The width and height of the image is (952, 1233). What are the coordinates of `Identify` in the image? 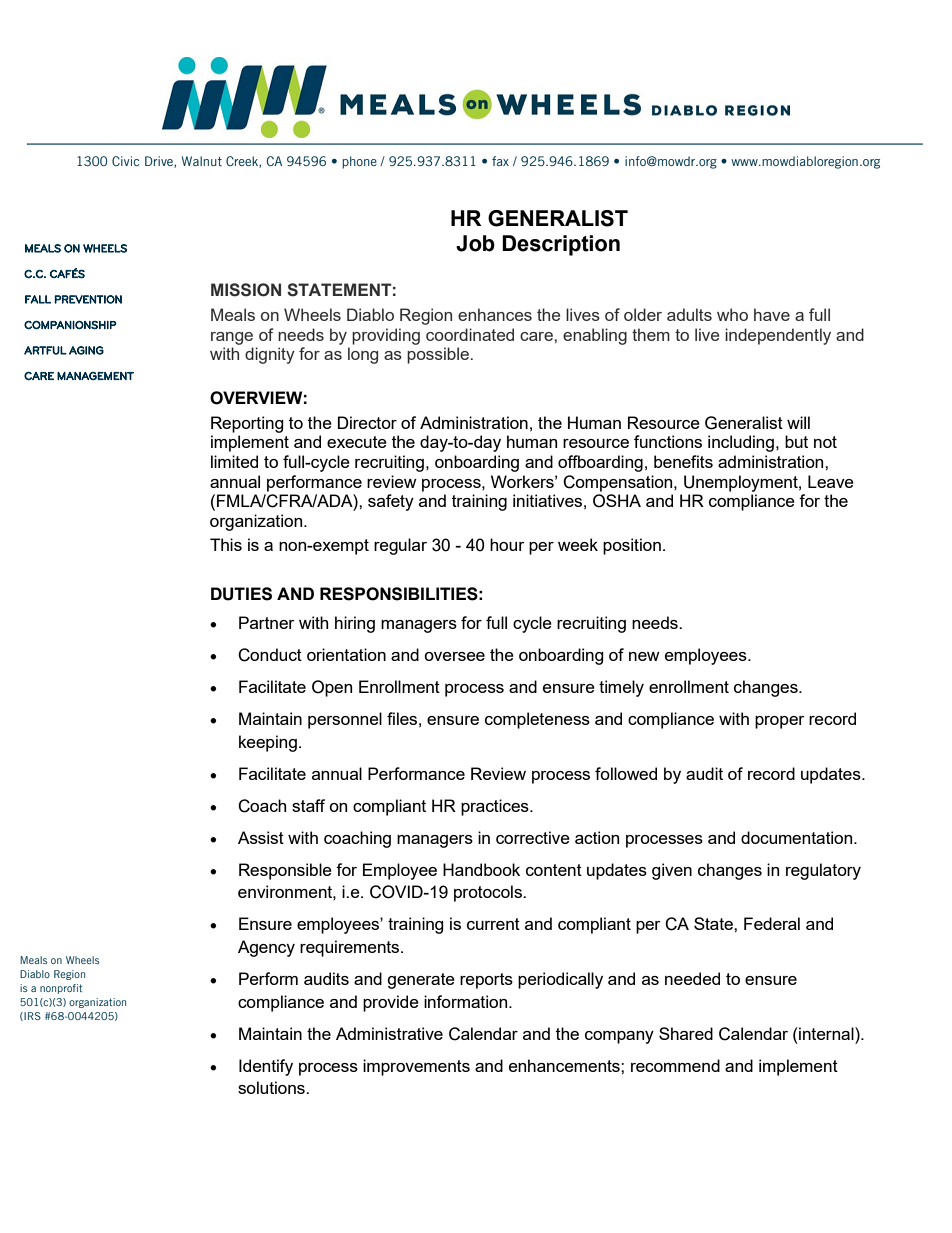 It's located at (266, 1067).
